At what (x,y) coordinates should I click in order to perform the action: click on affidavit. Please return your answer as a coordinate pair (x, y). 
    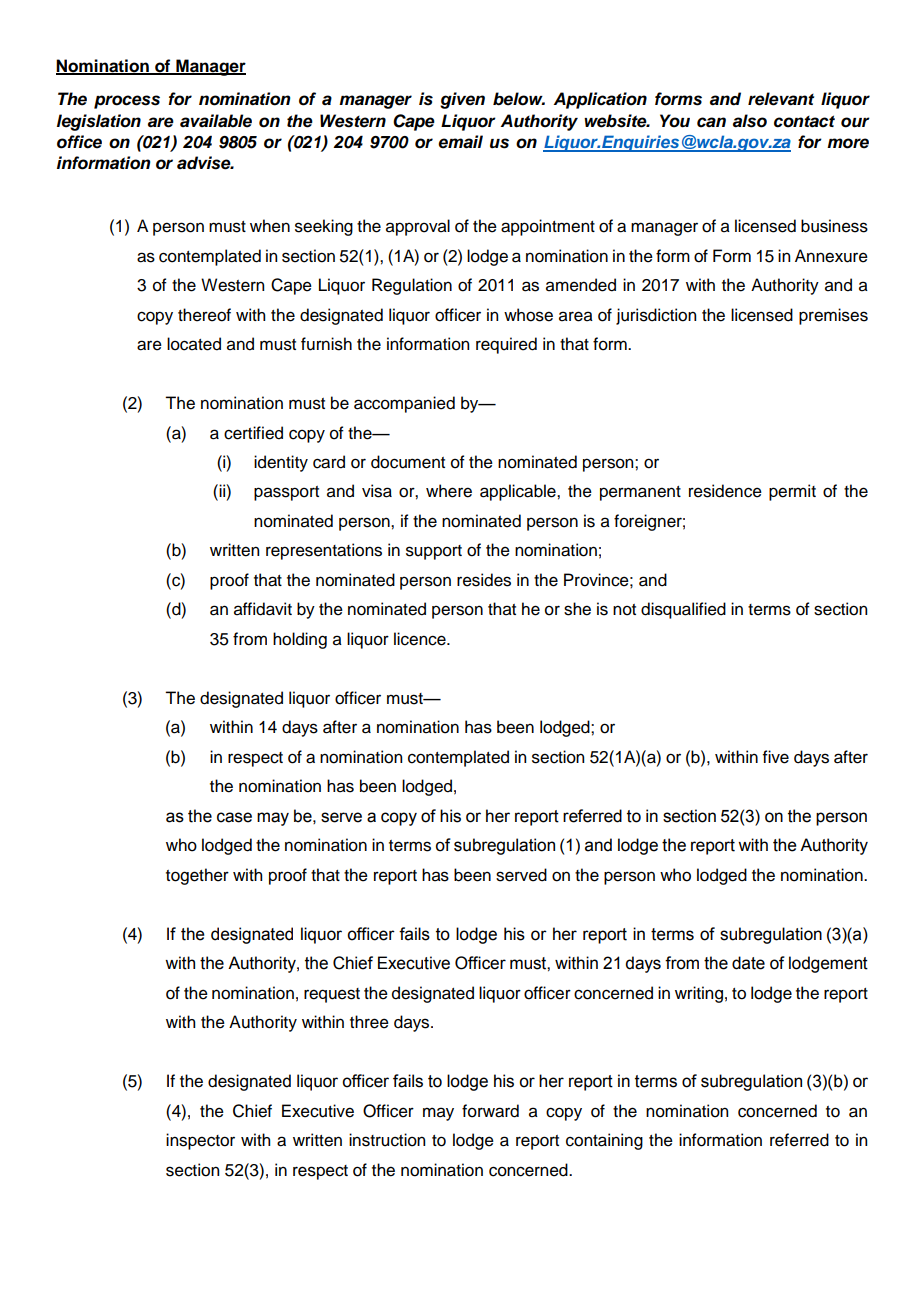
    Looking at the image, I should click on (263, 609).
